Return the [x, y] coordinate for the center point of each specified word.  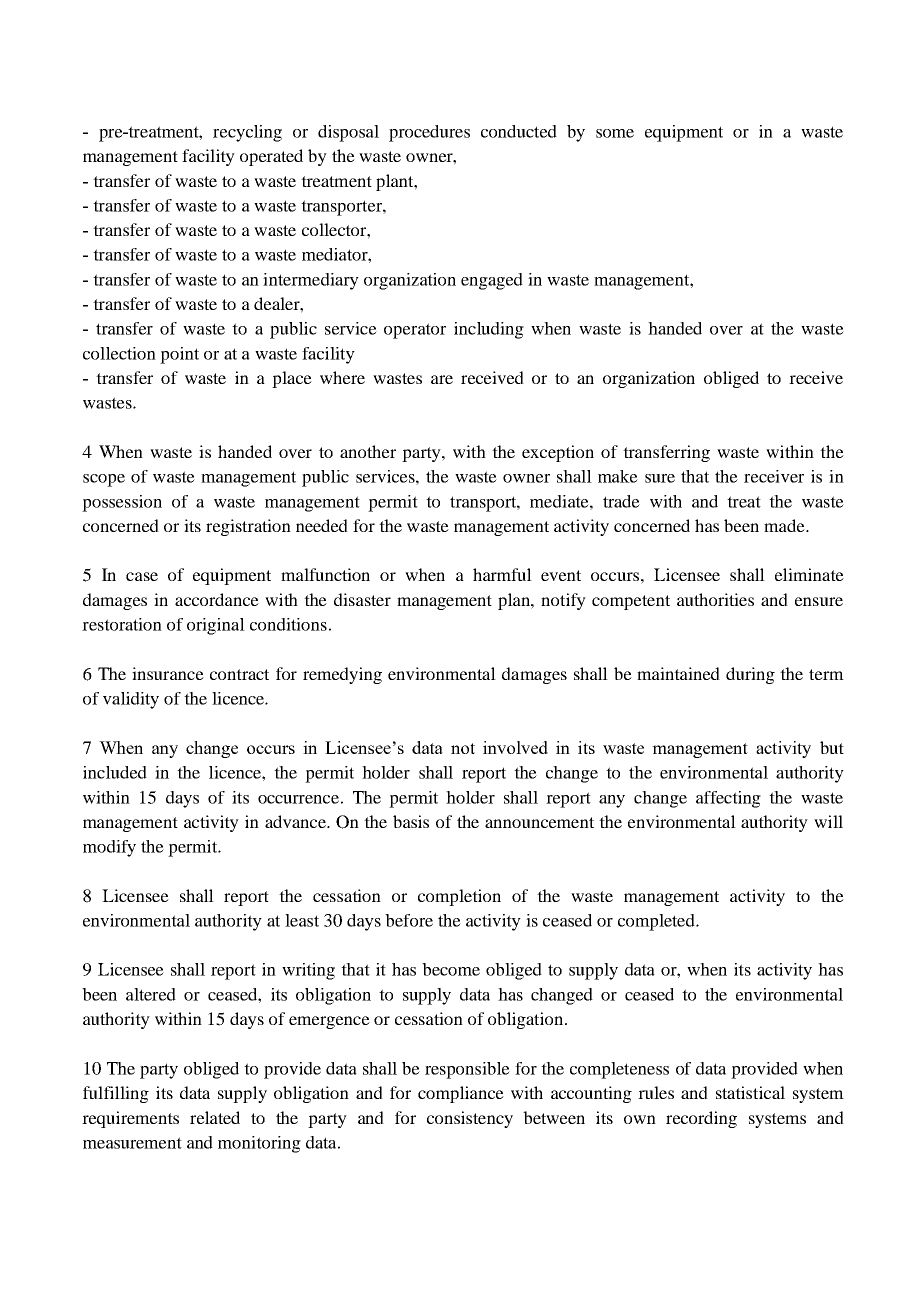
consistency [470, 1119]
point [179, 355]
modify [109, 848]
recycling [247, 133]
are [442, 379]
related [215, 1117]
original [216, 626]
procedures [429, 133]
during [750, 675]
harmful [502, 574]
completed [657, 922]
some [615, 133]
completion [459, 897]
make [618, 476]
